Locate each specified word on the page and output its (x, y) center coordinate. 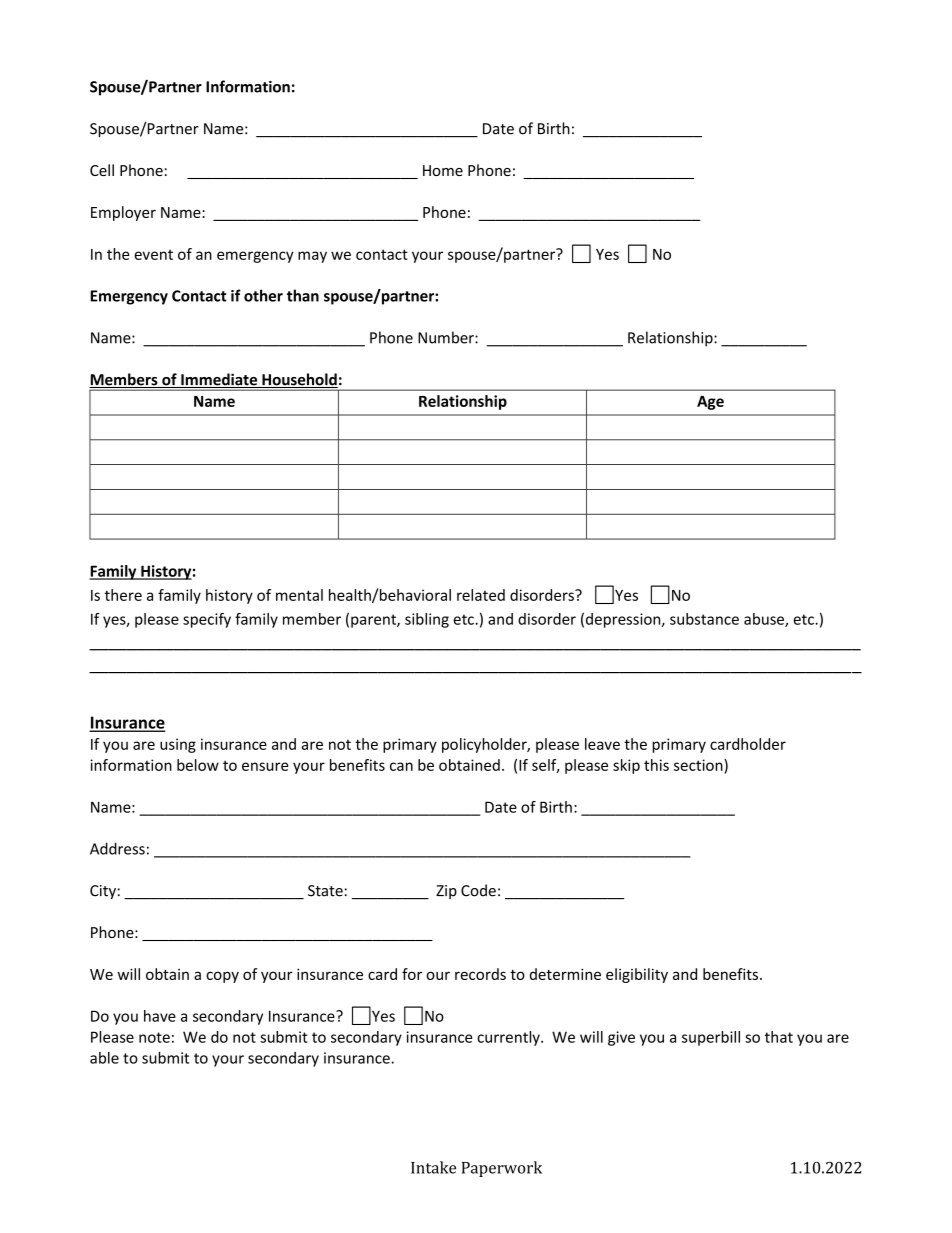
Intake (433, 1167)
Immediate (219, 380)
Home (443, 170)
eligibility (637, 975)
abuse (765, 620)
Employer (123, 213)
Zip (446, 892)
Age (710, 403)
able (104, 1058)
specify (207, 620)
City (103, 892)
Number (447, 337)
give (621, 1038)
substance (704, 619)
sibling (427, 620)
